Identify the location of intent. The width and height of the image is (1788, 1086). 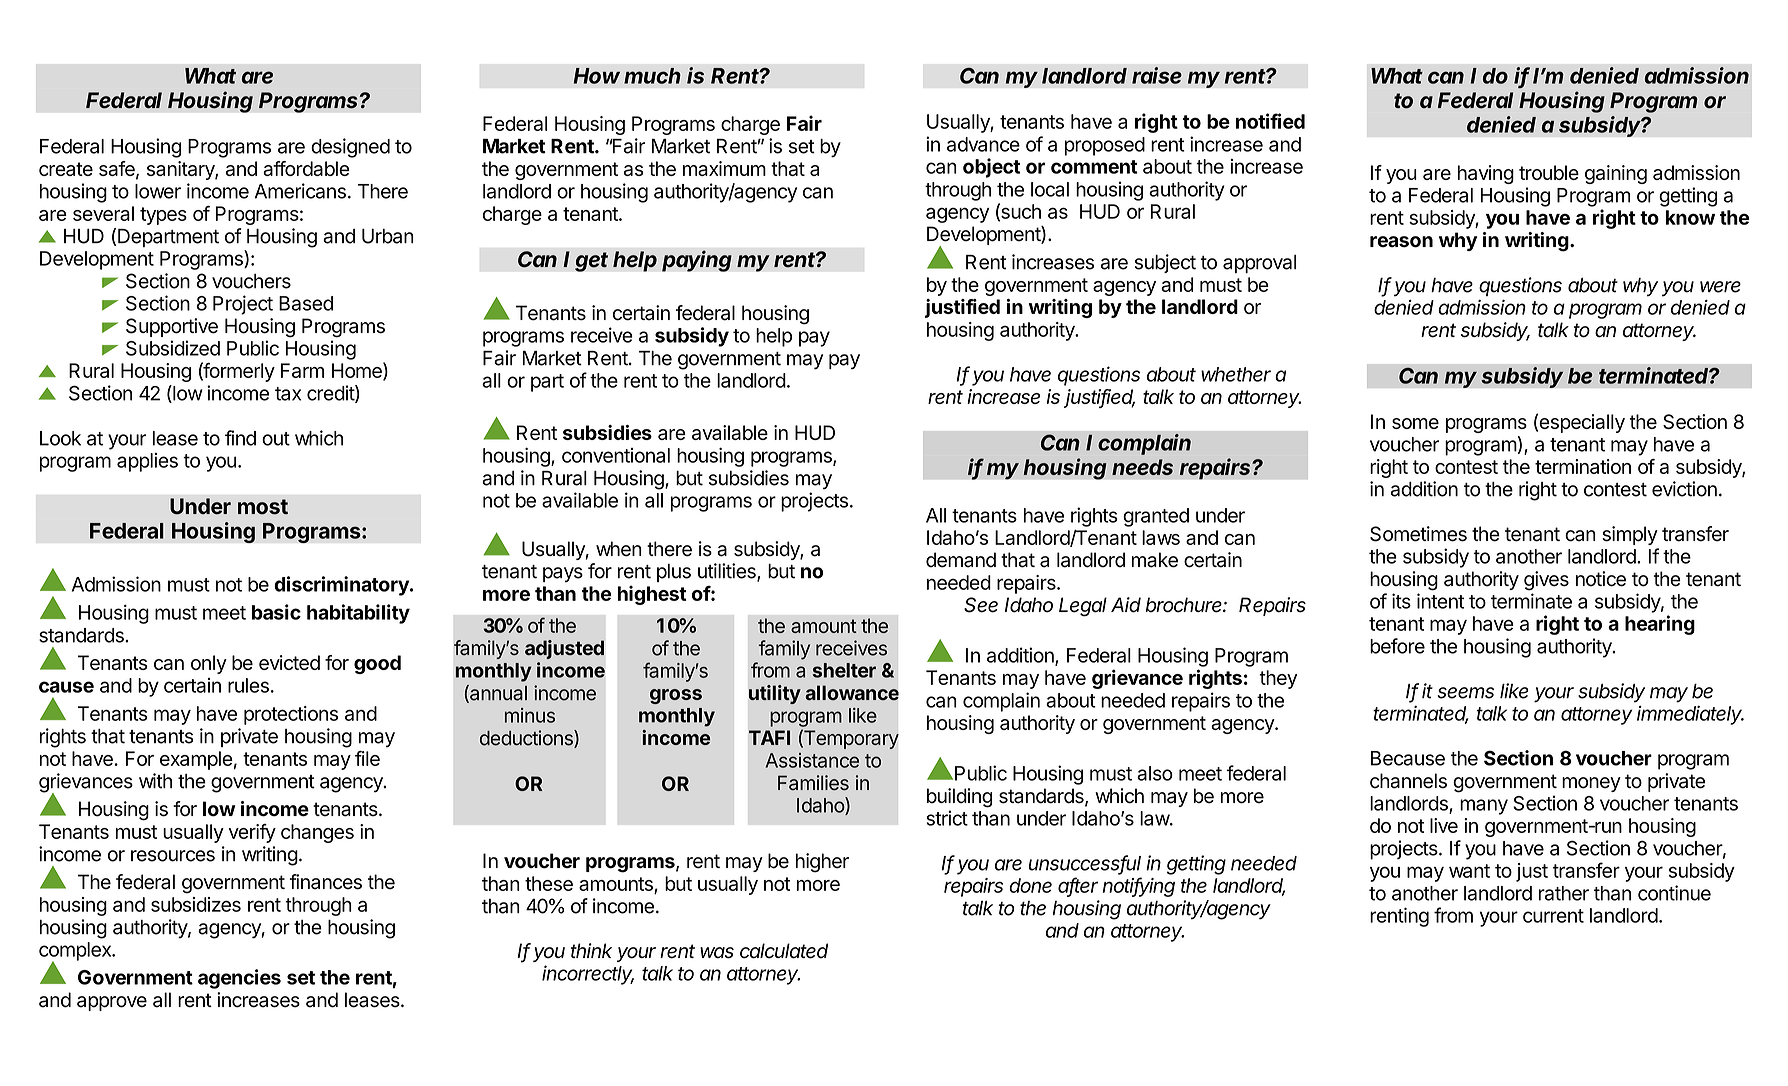
(1440, 601).
